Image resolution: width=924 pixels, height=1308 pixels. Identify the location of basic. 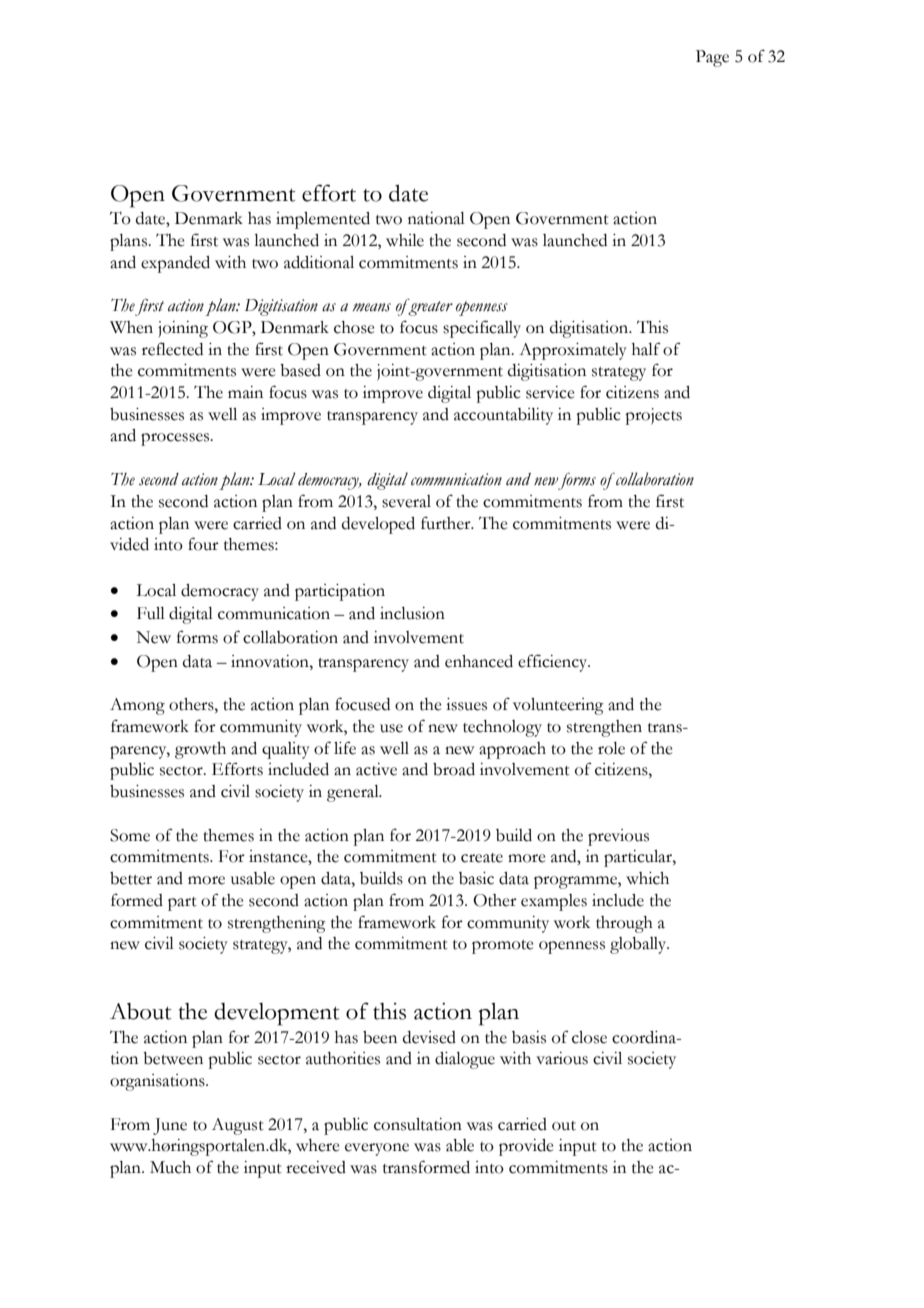
(476, 878).
